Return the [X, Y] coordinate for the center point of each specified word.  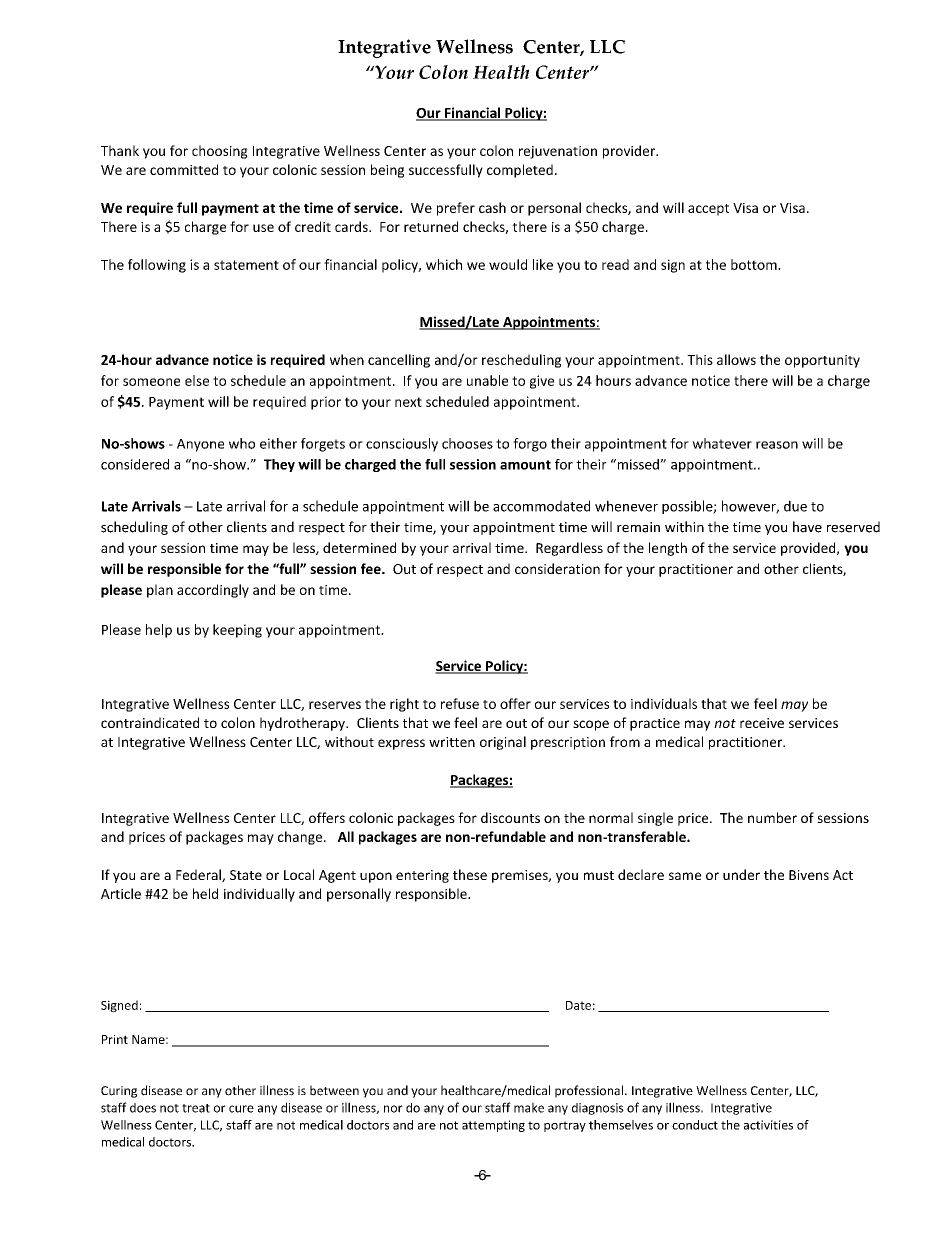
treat [196, 1108]
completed [520, 171]
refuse [460, 703]
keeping [237, 631]
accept [708, 210]
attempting [493, 1126]
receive [762, 723]
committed [184, 169]
